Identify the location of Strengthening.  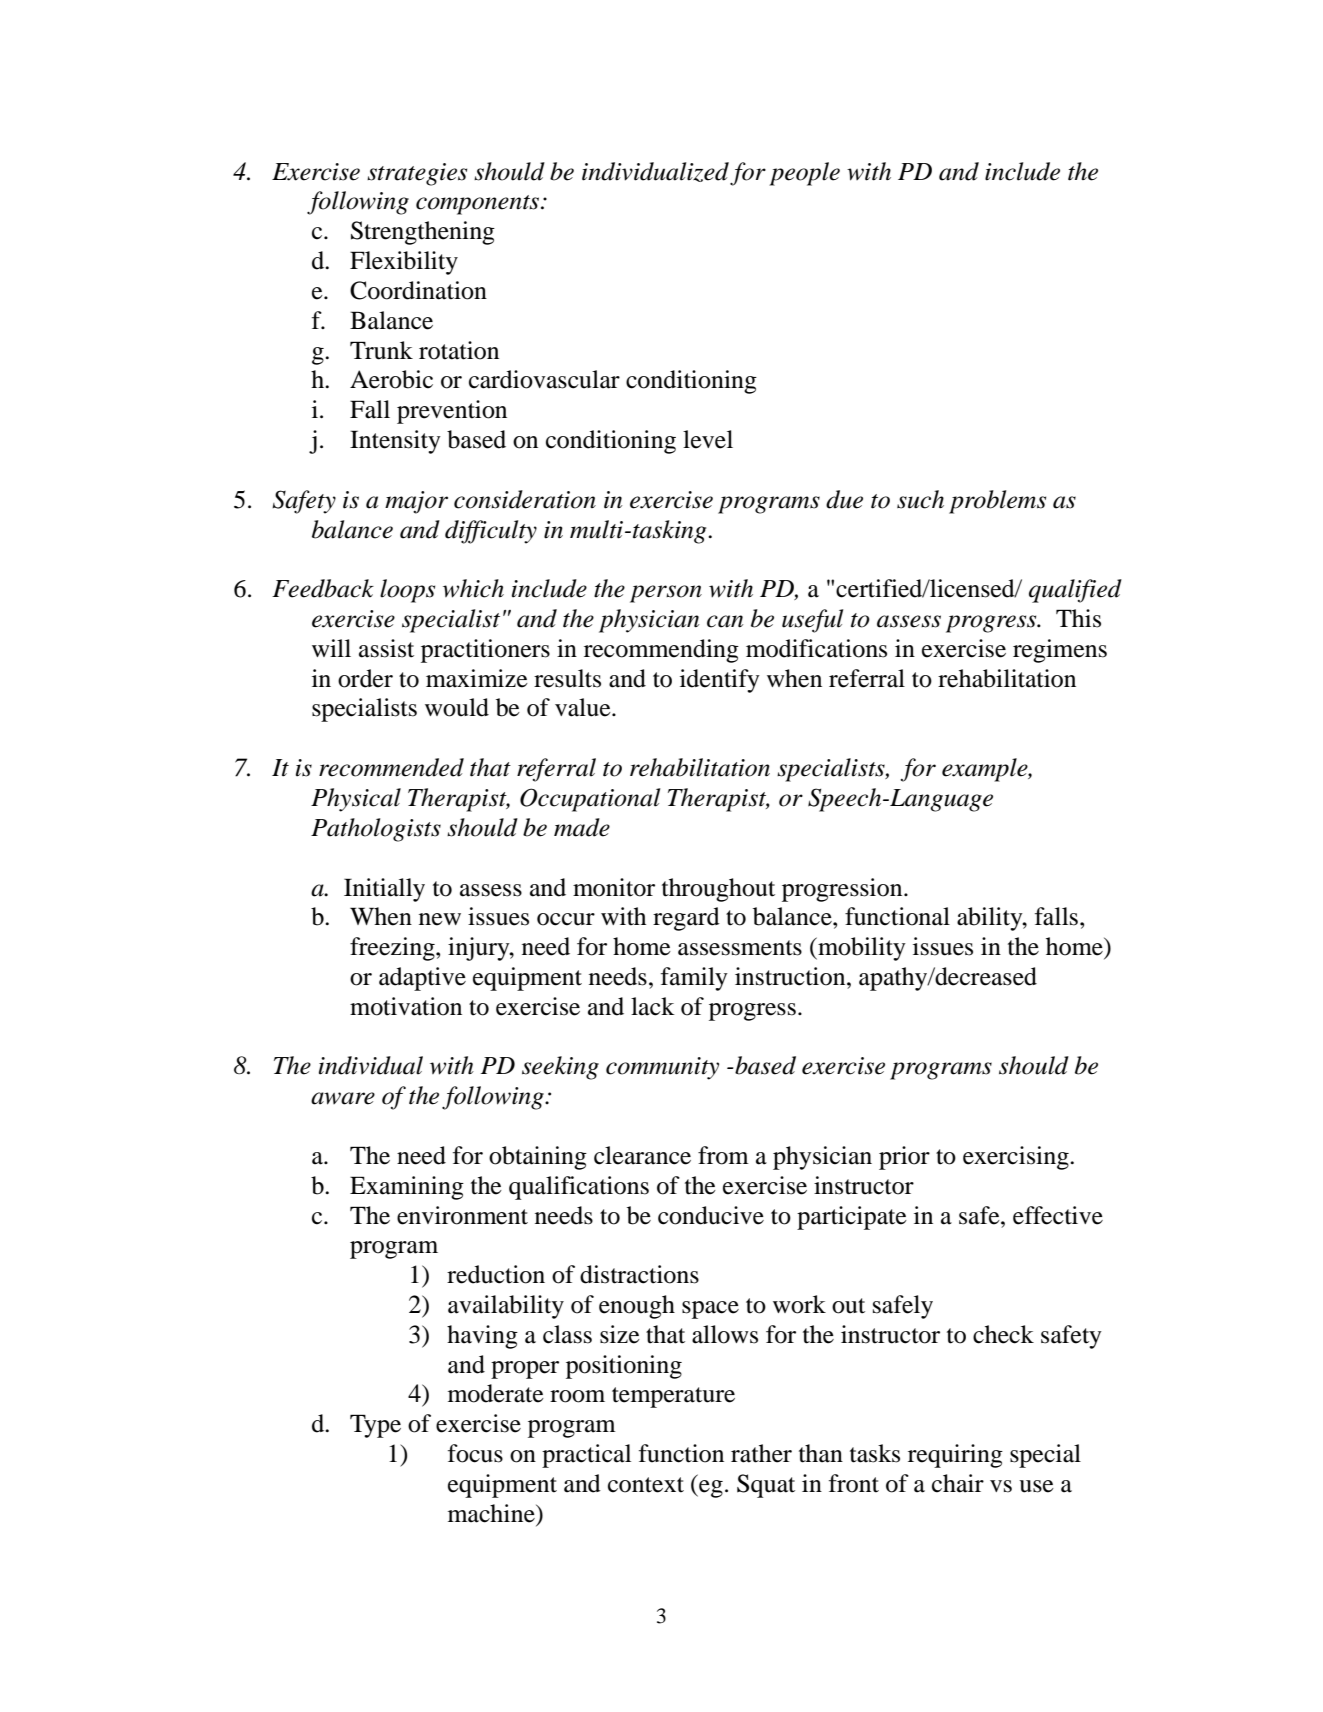
(423, 233).
